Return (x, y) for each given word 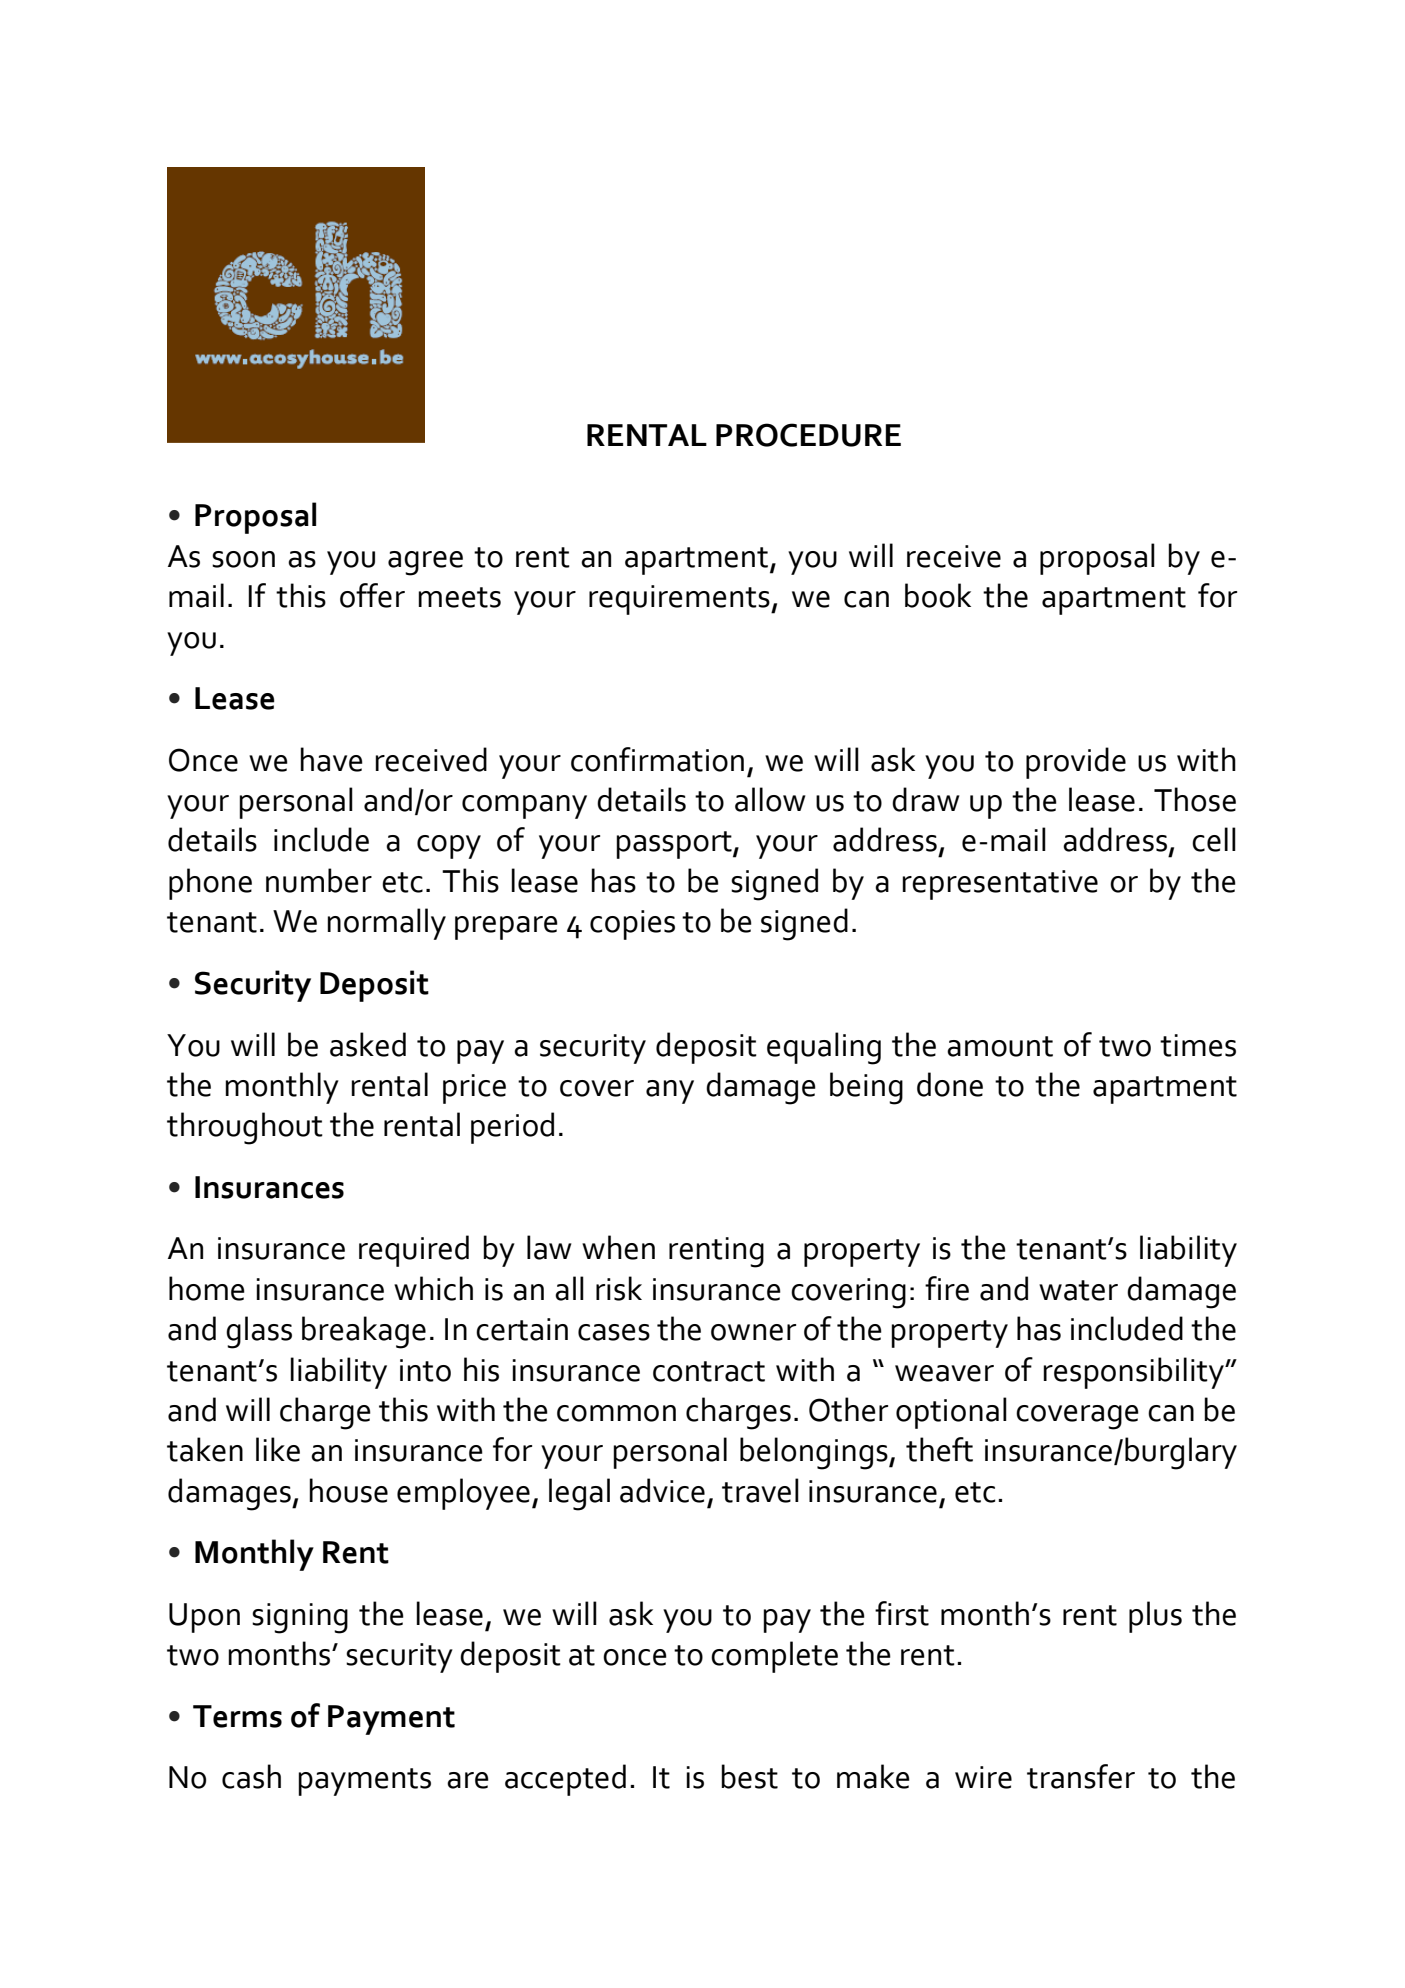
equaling (824, 1048)
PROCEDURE (808, 435)
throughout (245, 1128)
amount (1000, 1046)
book (938, 595)
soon (243, 559)
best (749, 1776)
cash (251, 1776)
